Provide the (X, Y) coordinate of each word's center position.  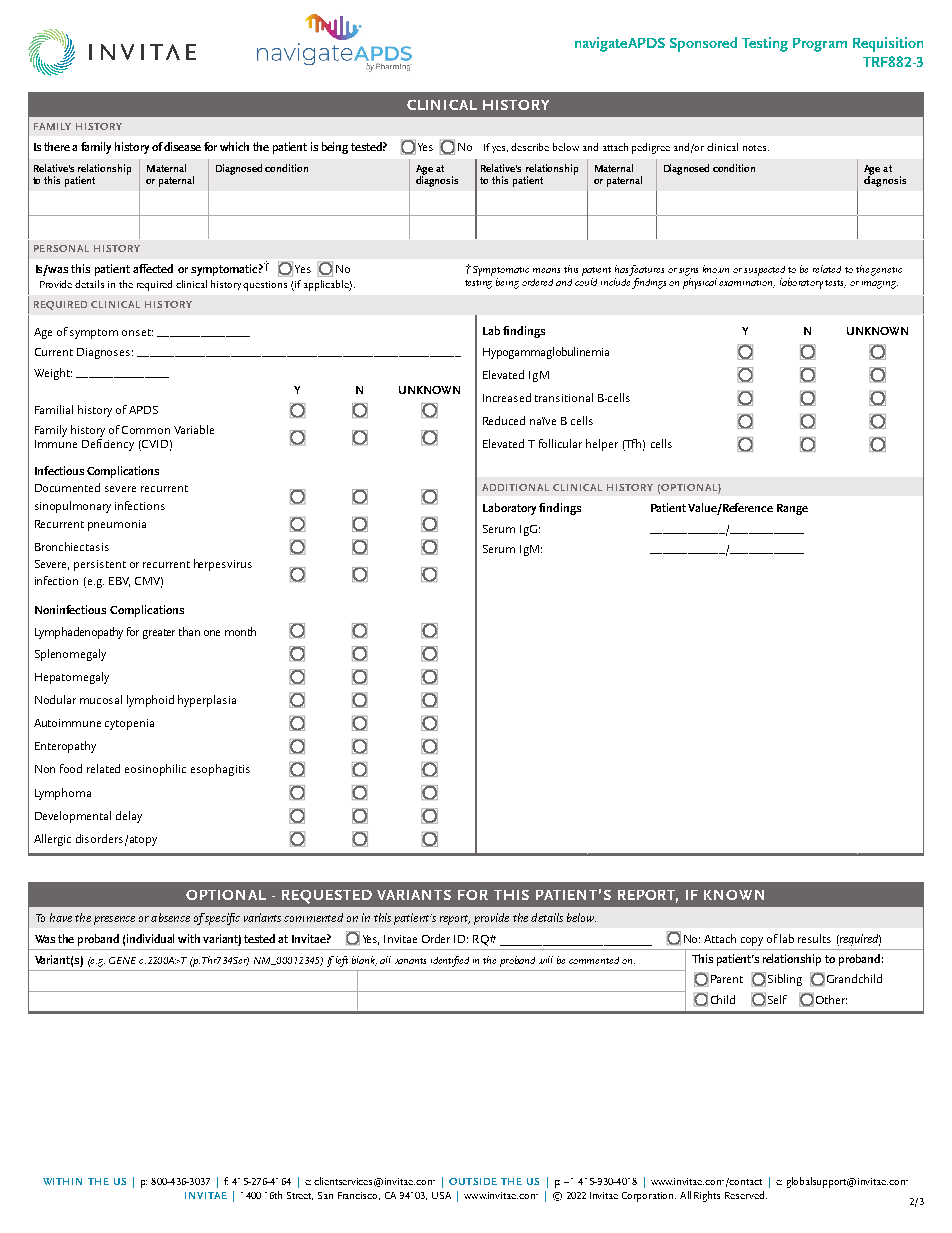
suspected (764, 271)
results (814, 938)
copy (752, 941)
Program (820, 45)
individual (150, 938)
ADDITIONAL (515, 487)
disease (182, 146)
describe (530, 147)
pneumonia (117, 525)
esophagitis (220, 770)
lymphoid (150, 701)
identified (450, 961)
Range (792, 509)
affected (153, 268)
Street (300, 1196)
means (546, 270)
